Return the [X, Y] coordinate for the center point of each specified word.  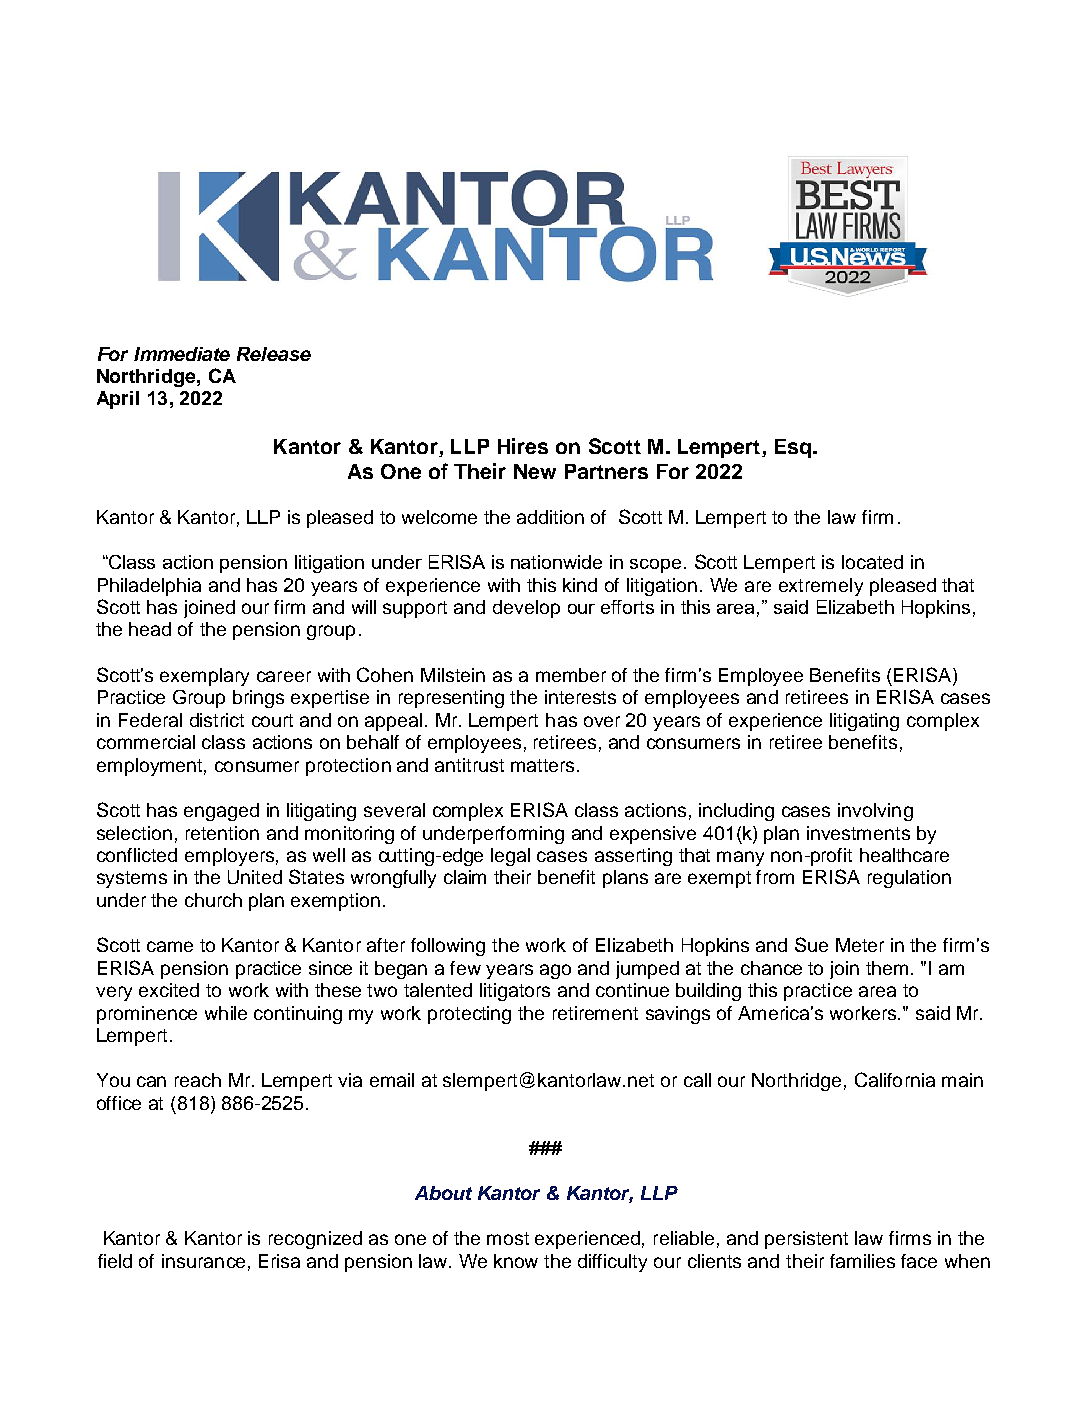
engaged [221, 812]
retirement [595, 1013]
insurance [203, 1261]
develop [526, 609]
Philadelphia [149, 587]
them [887, 968]
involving [875, 812]
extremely [821, 587]
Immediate [182, 354]
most [508, 1238]
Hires [523, 446]
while [226, 1013]
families [862, 1261]
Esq [793, 448]
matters [542, 765]
